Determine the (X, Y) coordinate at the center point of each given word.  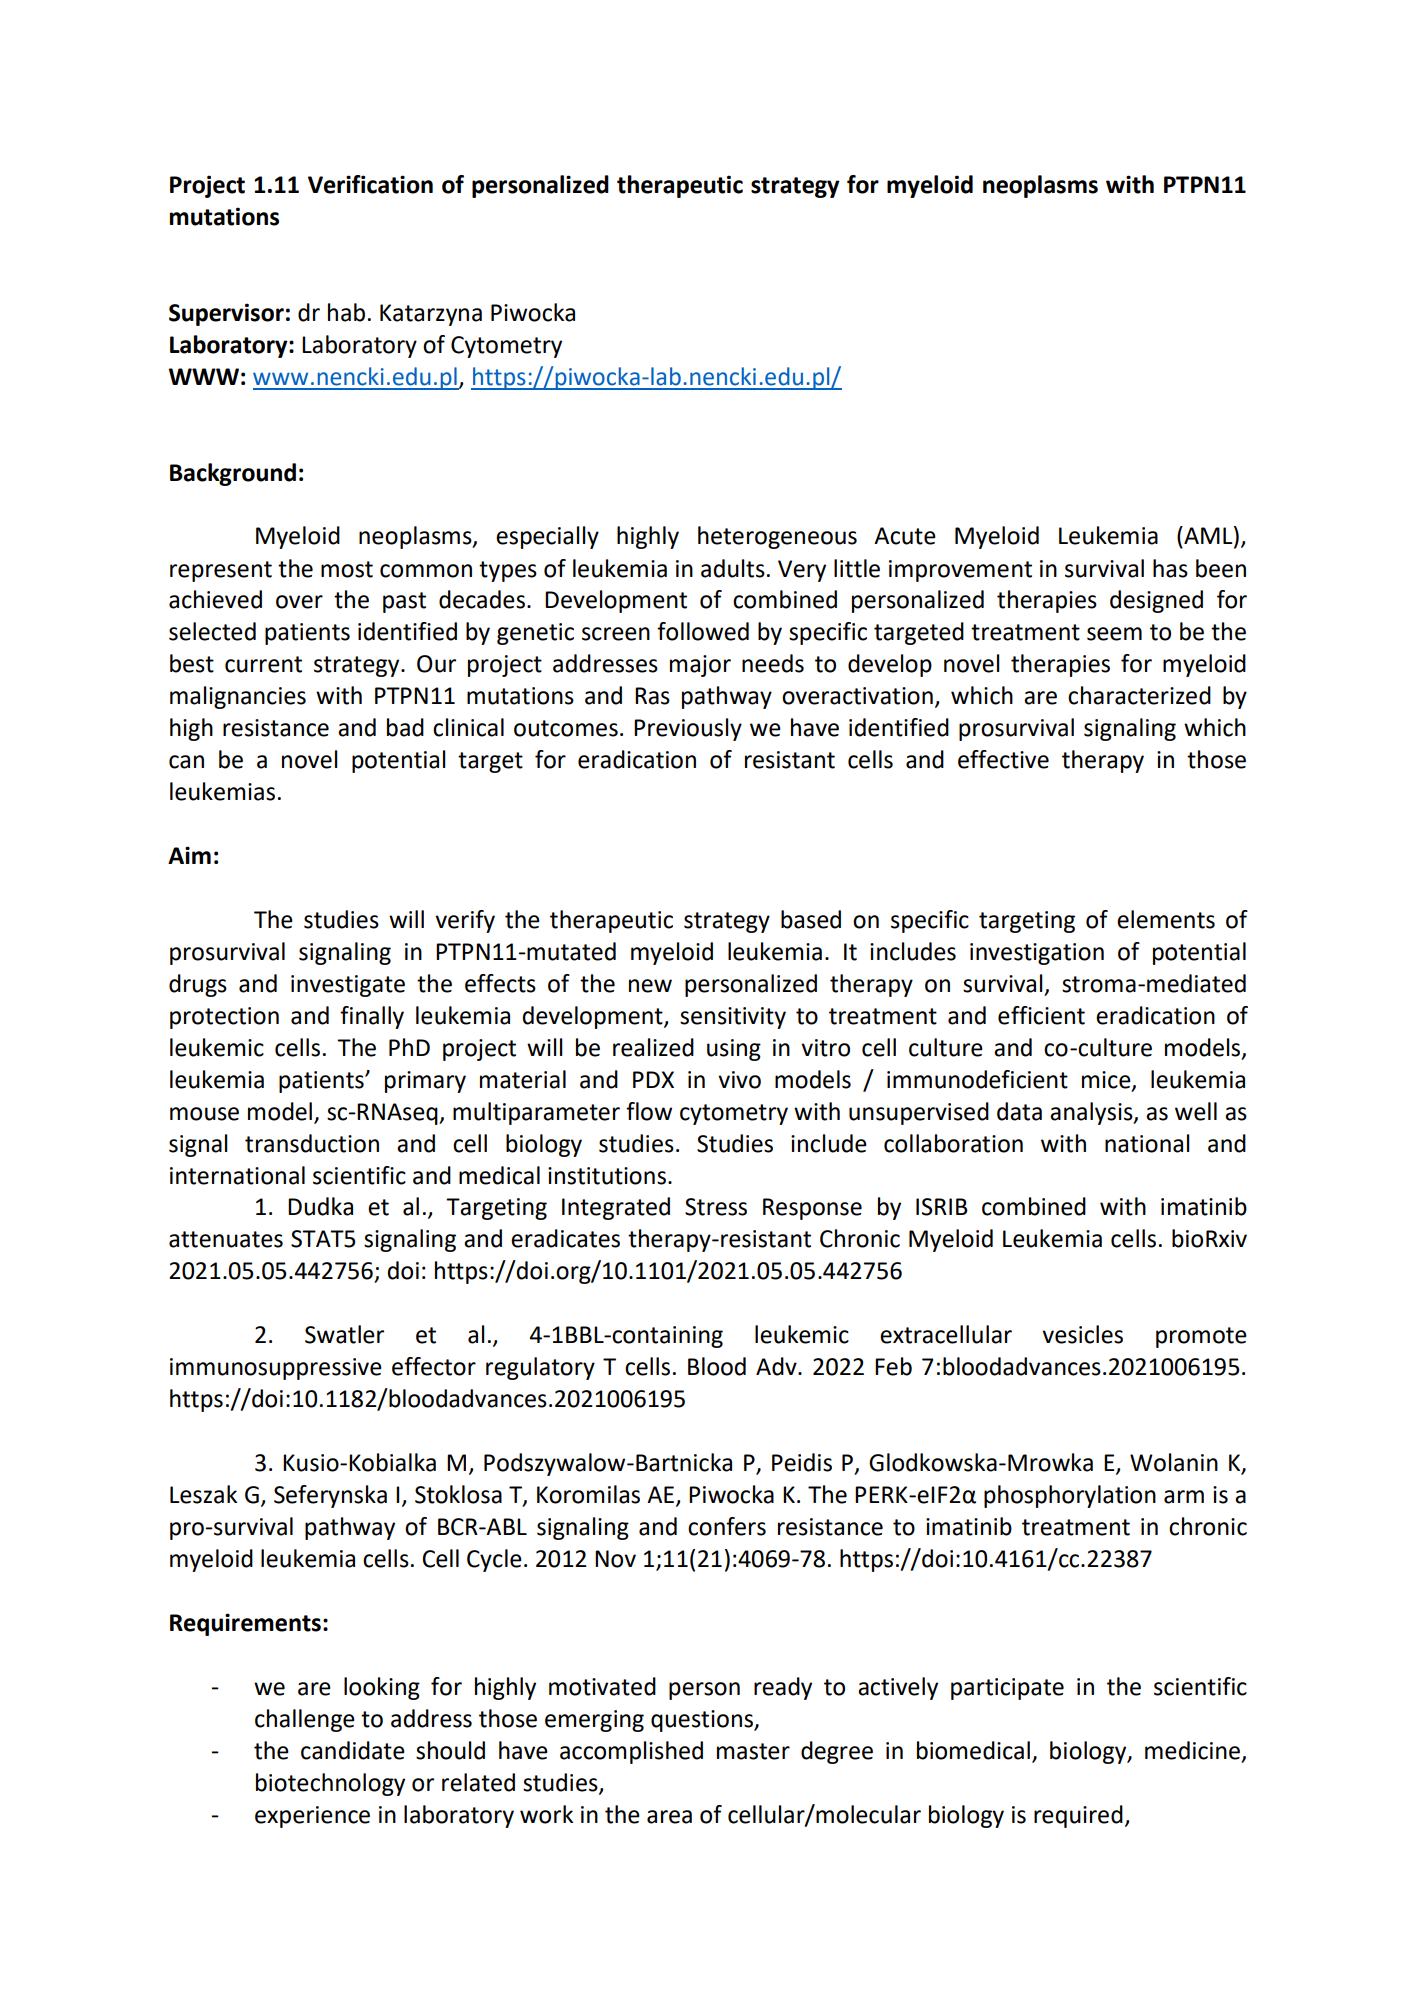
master (753, 1751)
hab (346, 312)
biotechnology (330, 1784)
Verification (370, 184)
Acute (905, 536)
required (1078, 1816)
